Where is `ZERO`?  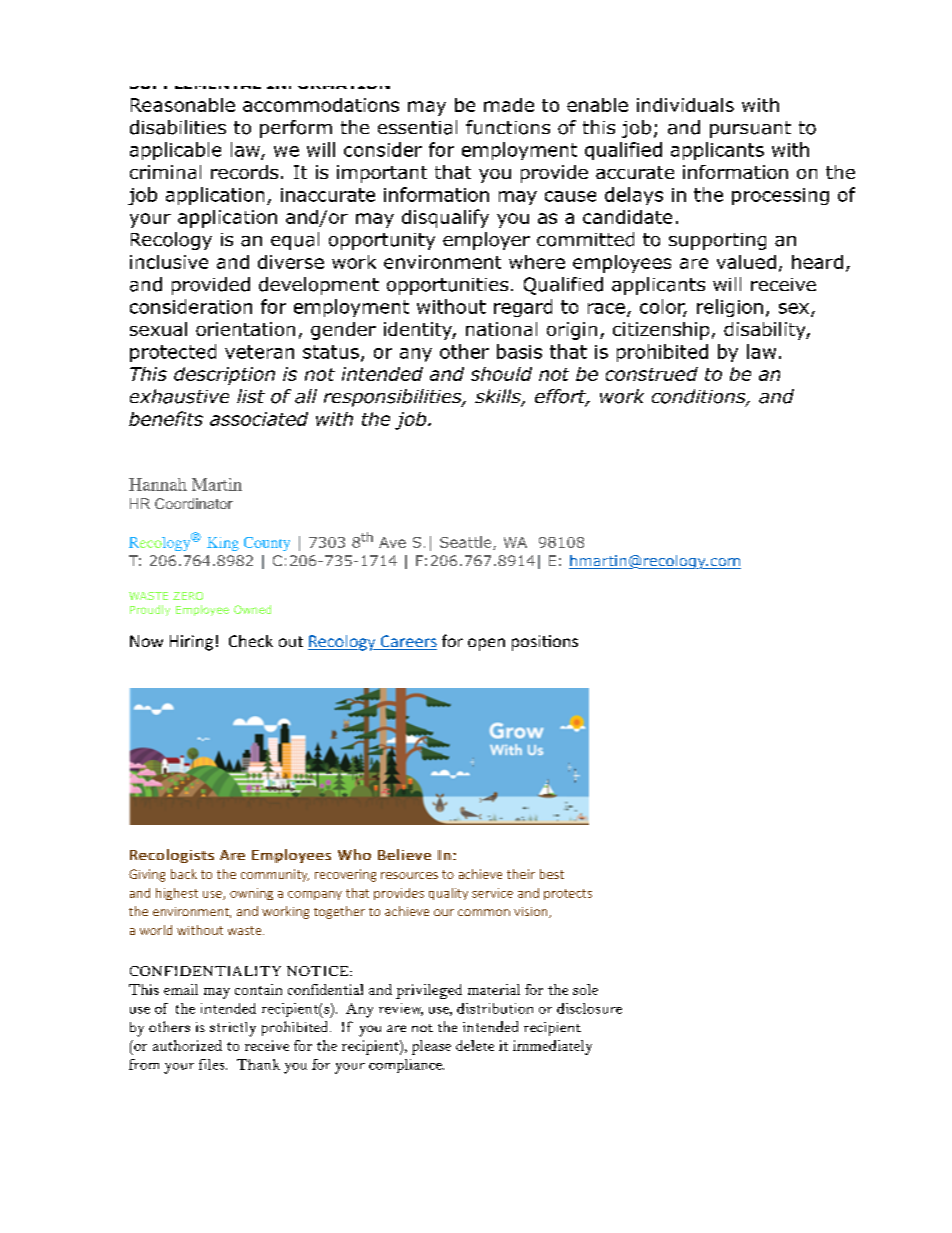 ZERO is located at coordinates (188, 596).
